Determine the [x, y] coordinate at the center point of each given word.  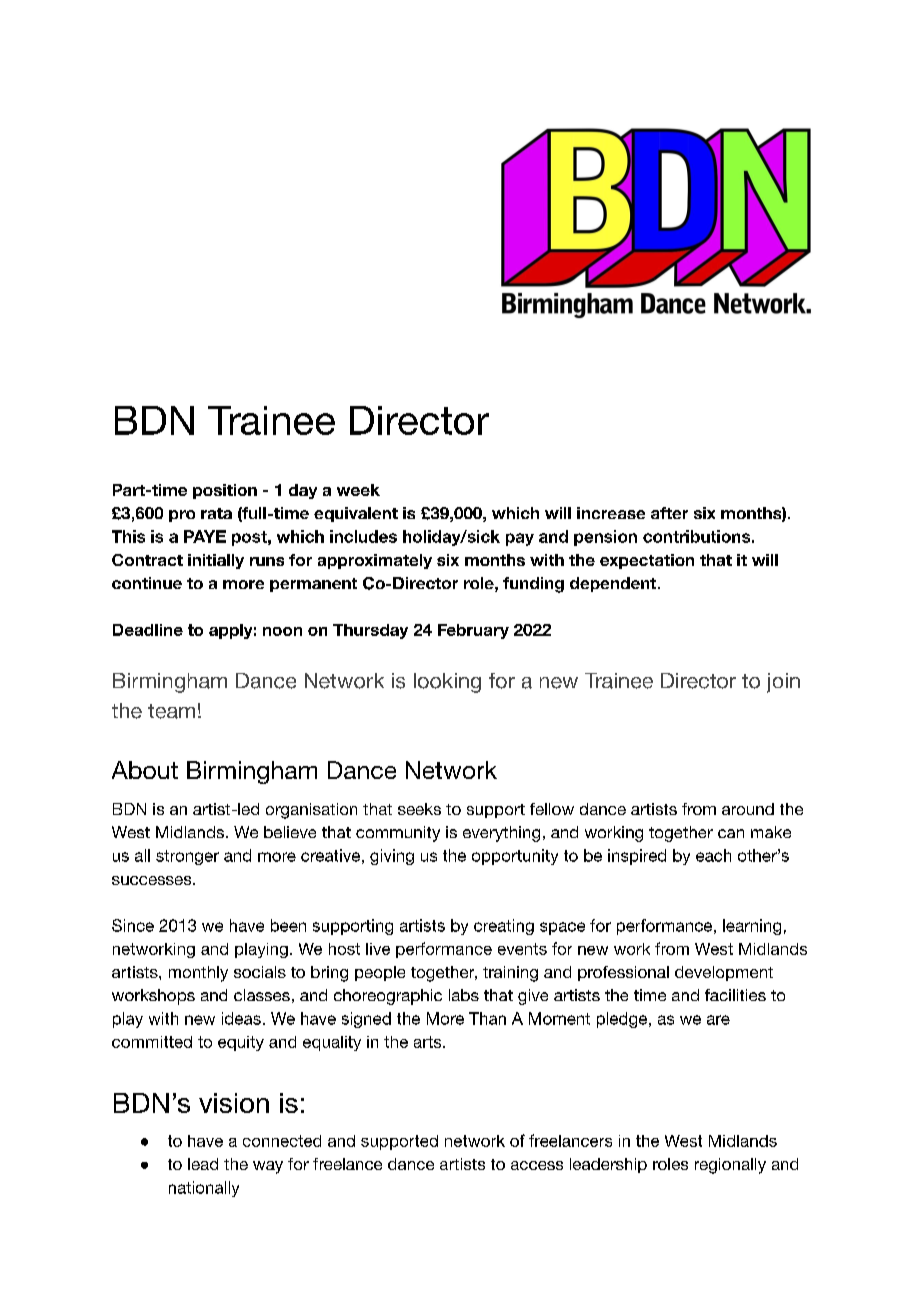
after [669, 513]
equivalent [356, 514]
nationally [204, 1189]
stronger [187, 857]
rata [216, 513]
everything [501, 834]
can [731, 833]
